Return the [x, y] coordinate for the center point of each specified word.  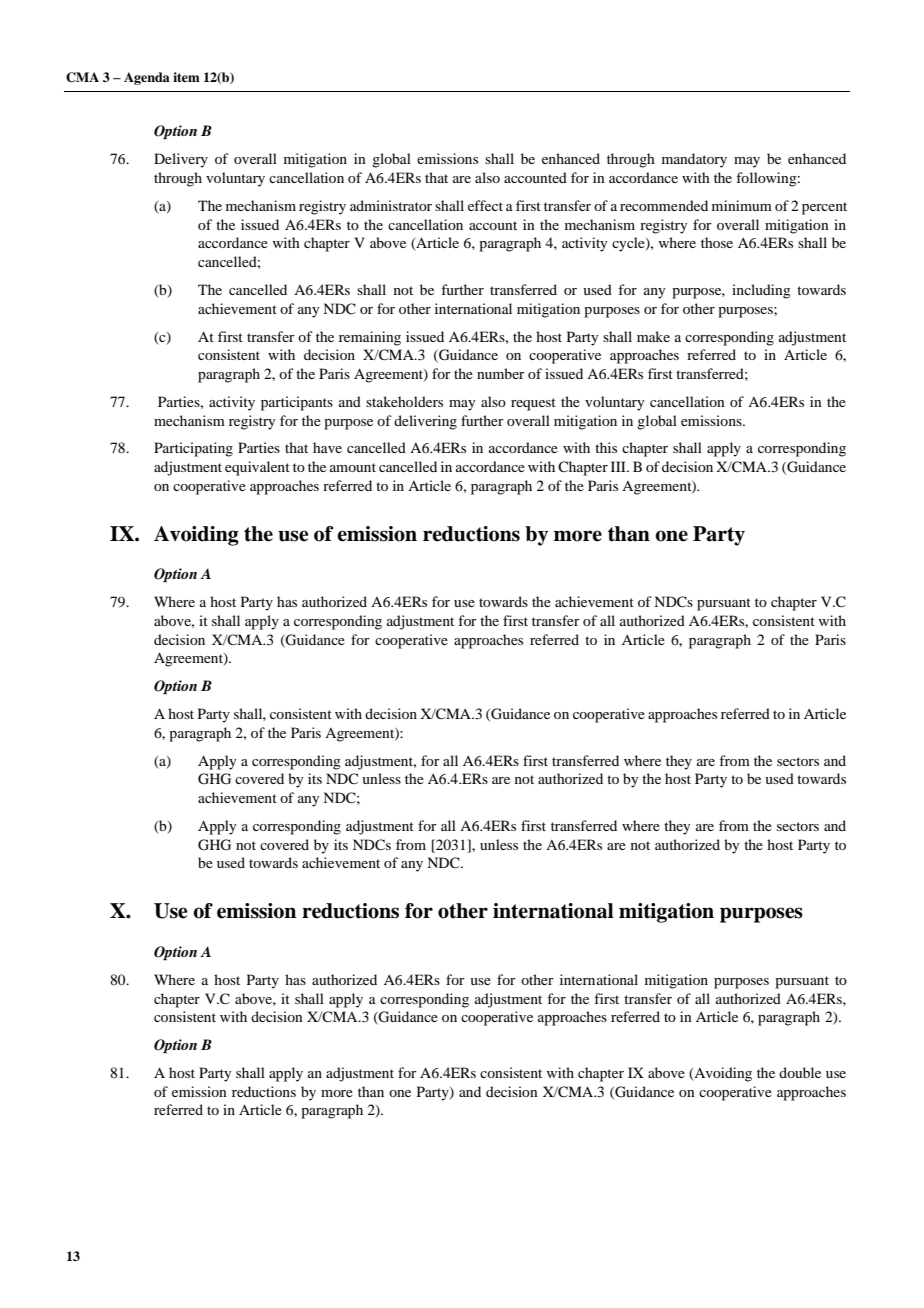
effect [485, 205]
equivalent [257, 468]
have [327, 447]
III [619, 466]
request [533, 404]
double [800, 1072]
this [606, 447]
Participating [193, 449]
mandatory [694, 160]
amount [353, 467]
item [186, 77]
